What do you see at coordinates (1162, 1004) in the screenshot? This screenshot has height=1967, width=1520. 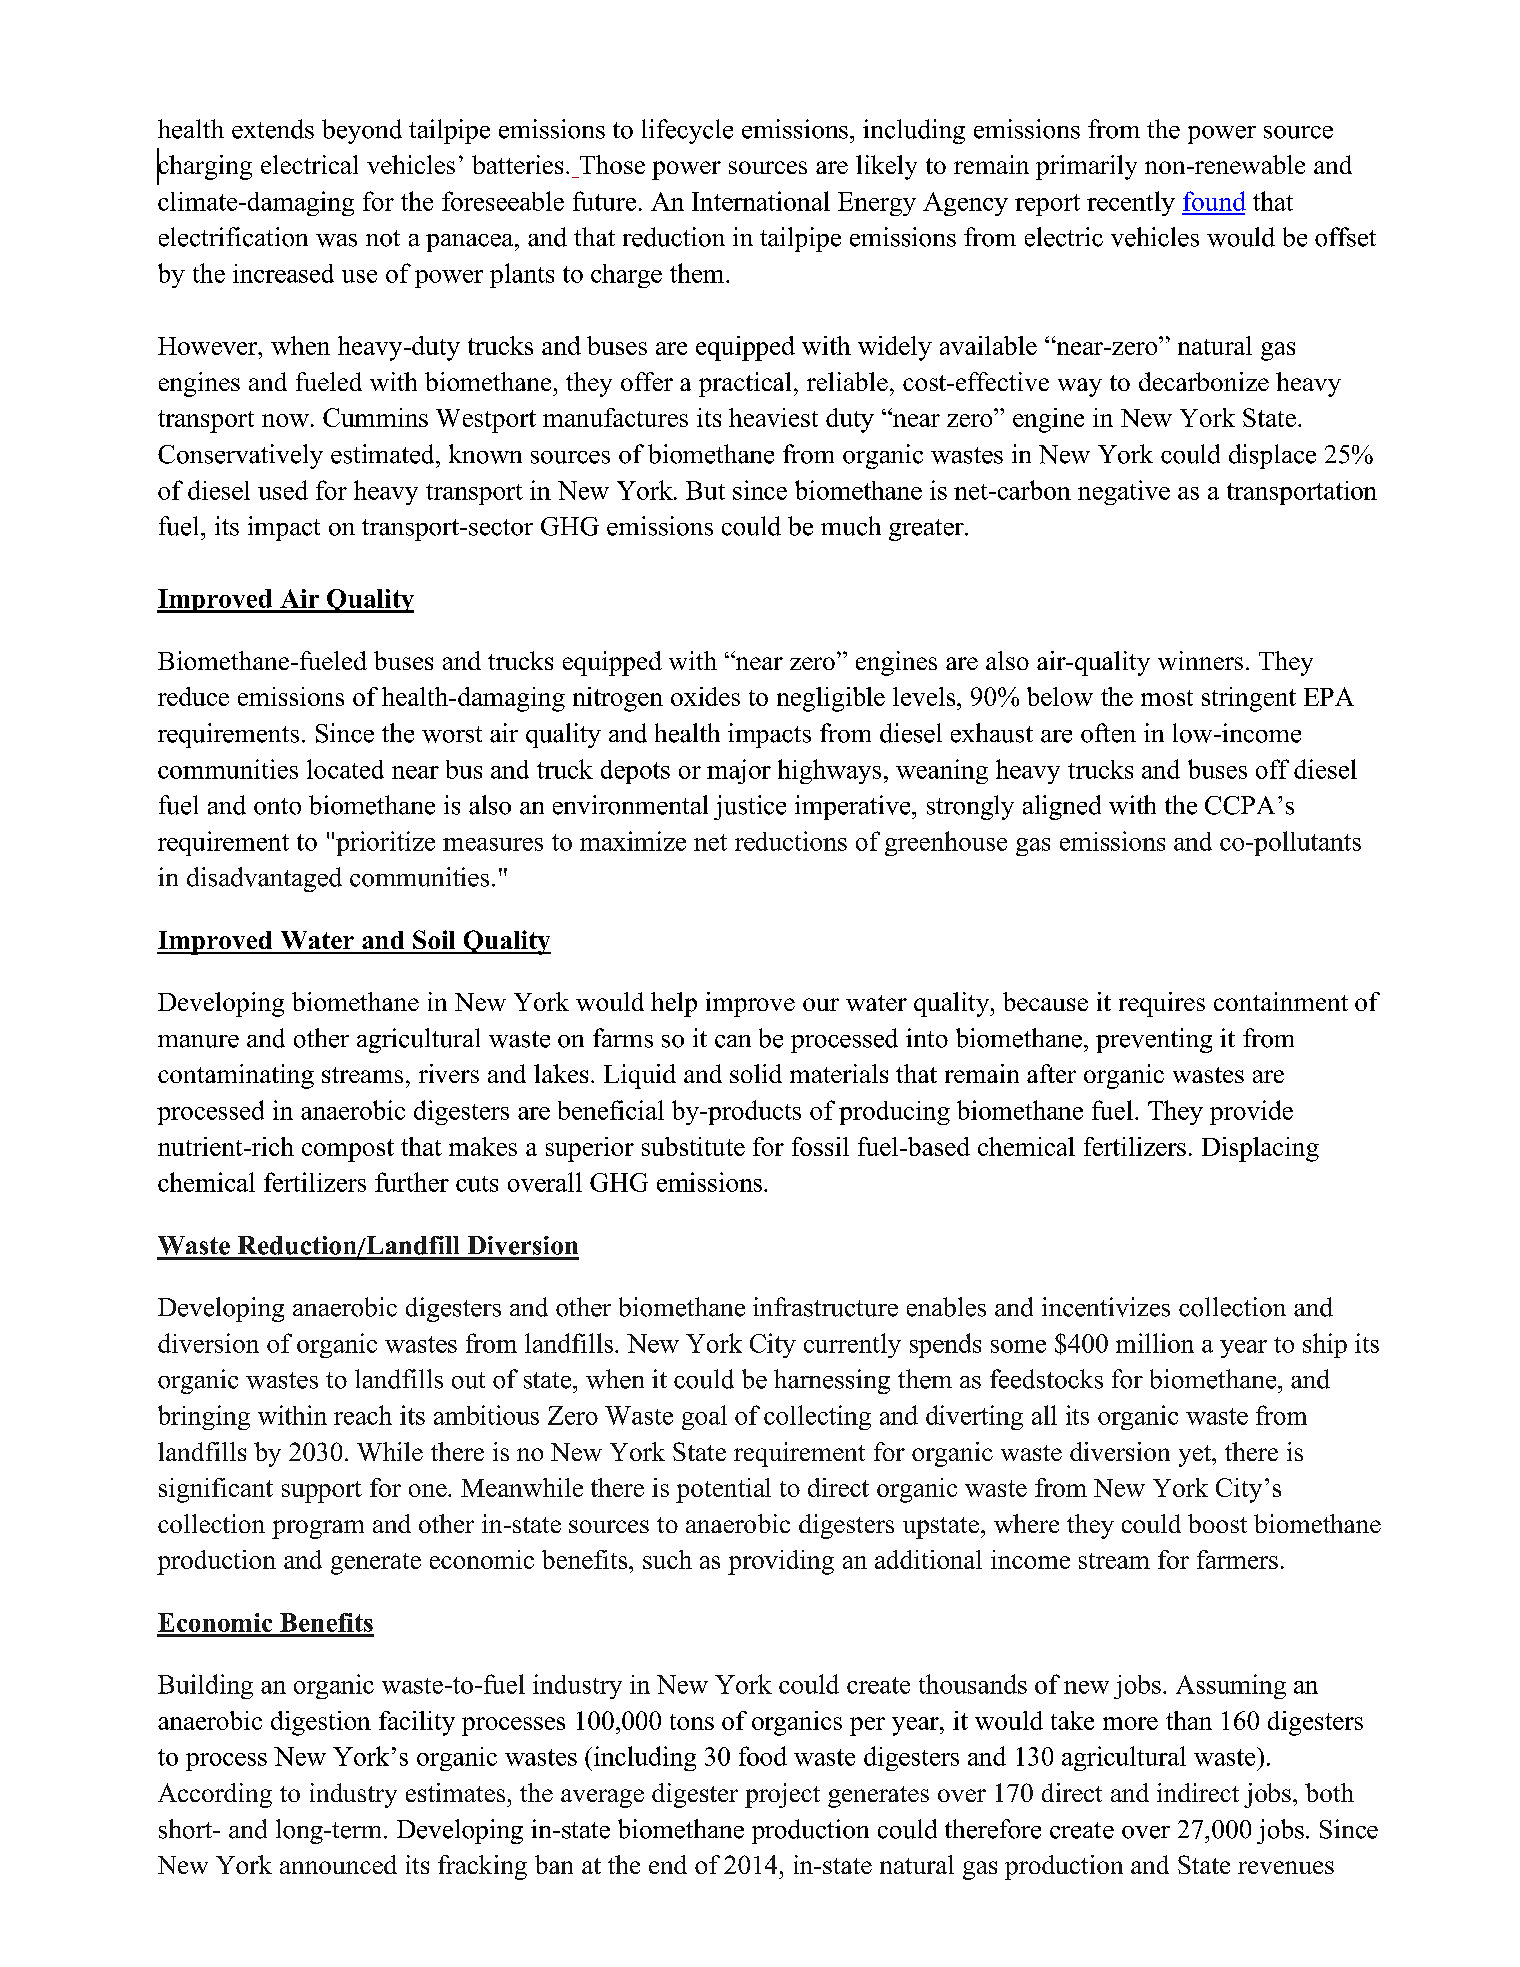 I see `requires` at bounding box center [1162, 1004].
